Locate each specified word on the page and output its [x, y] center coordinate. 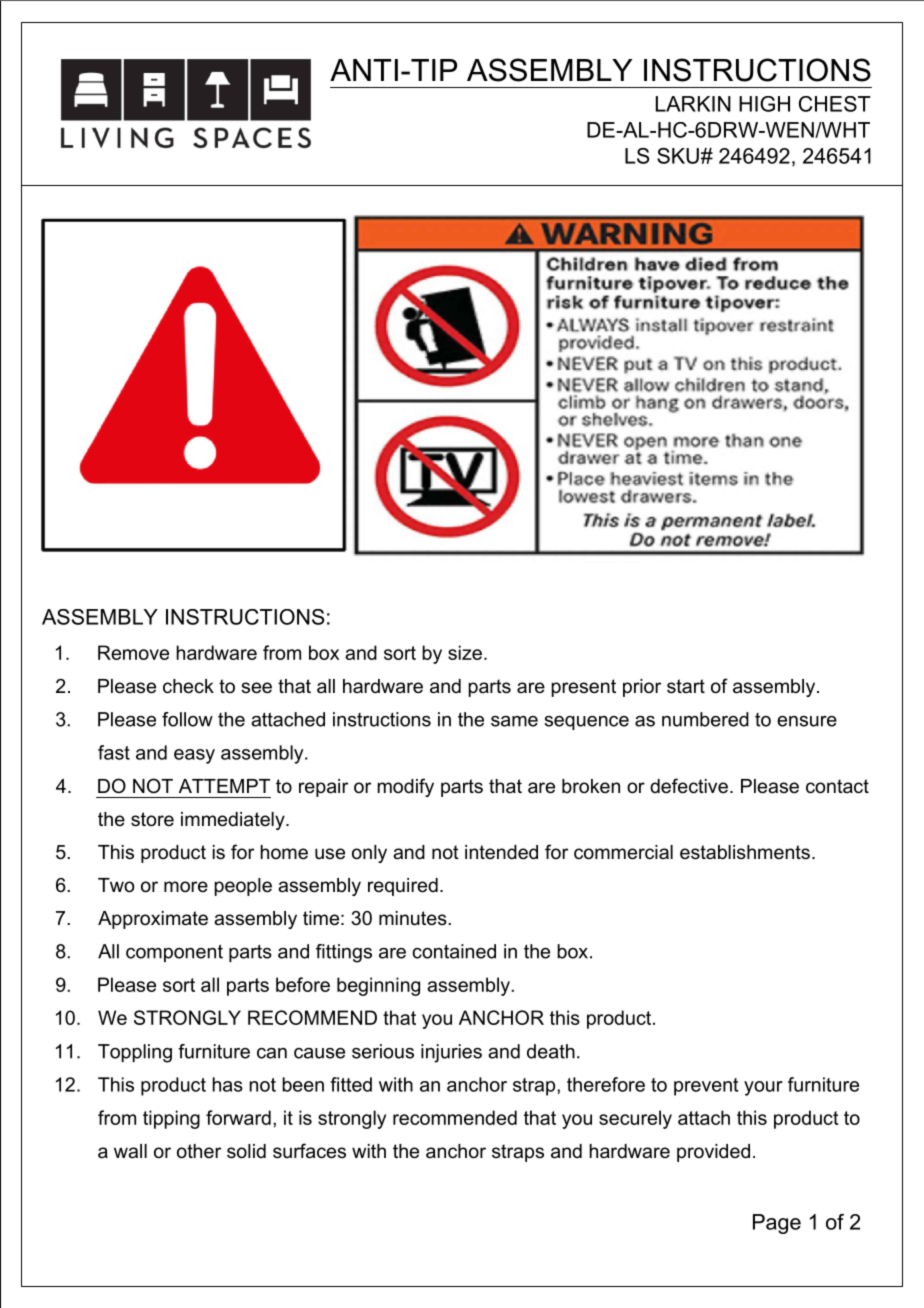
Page [777, 1224]
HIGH [764, 104]
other [199, 1151]
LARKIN [693, 104]
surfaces [309, 1151]
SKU [678, 156]
